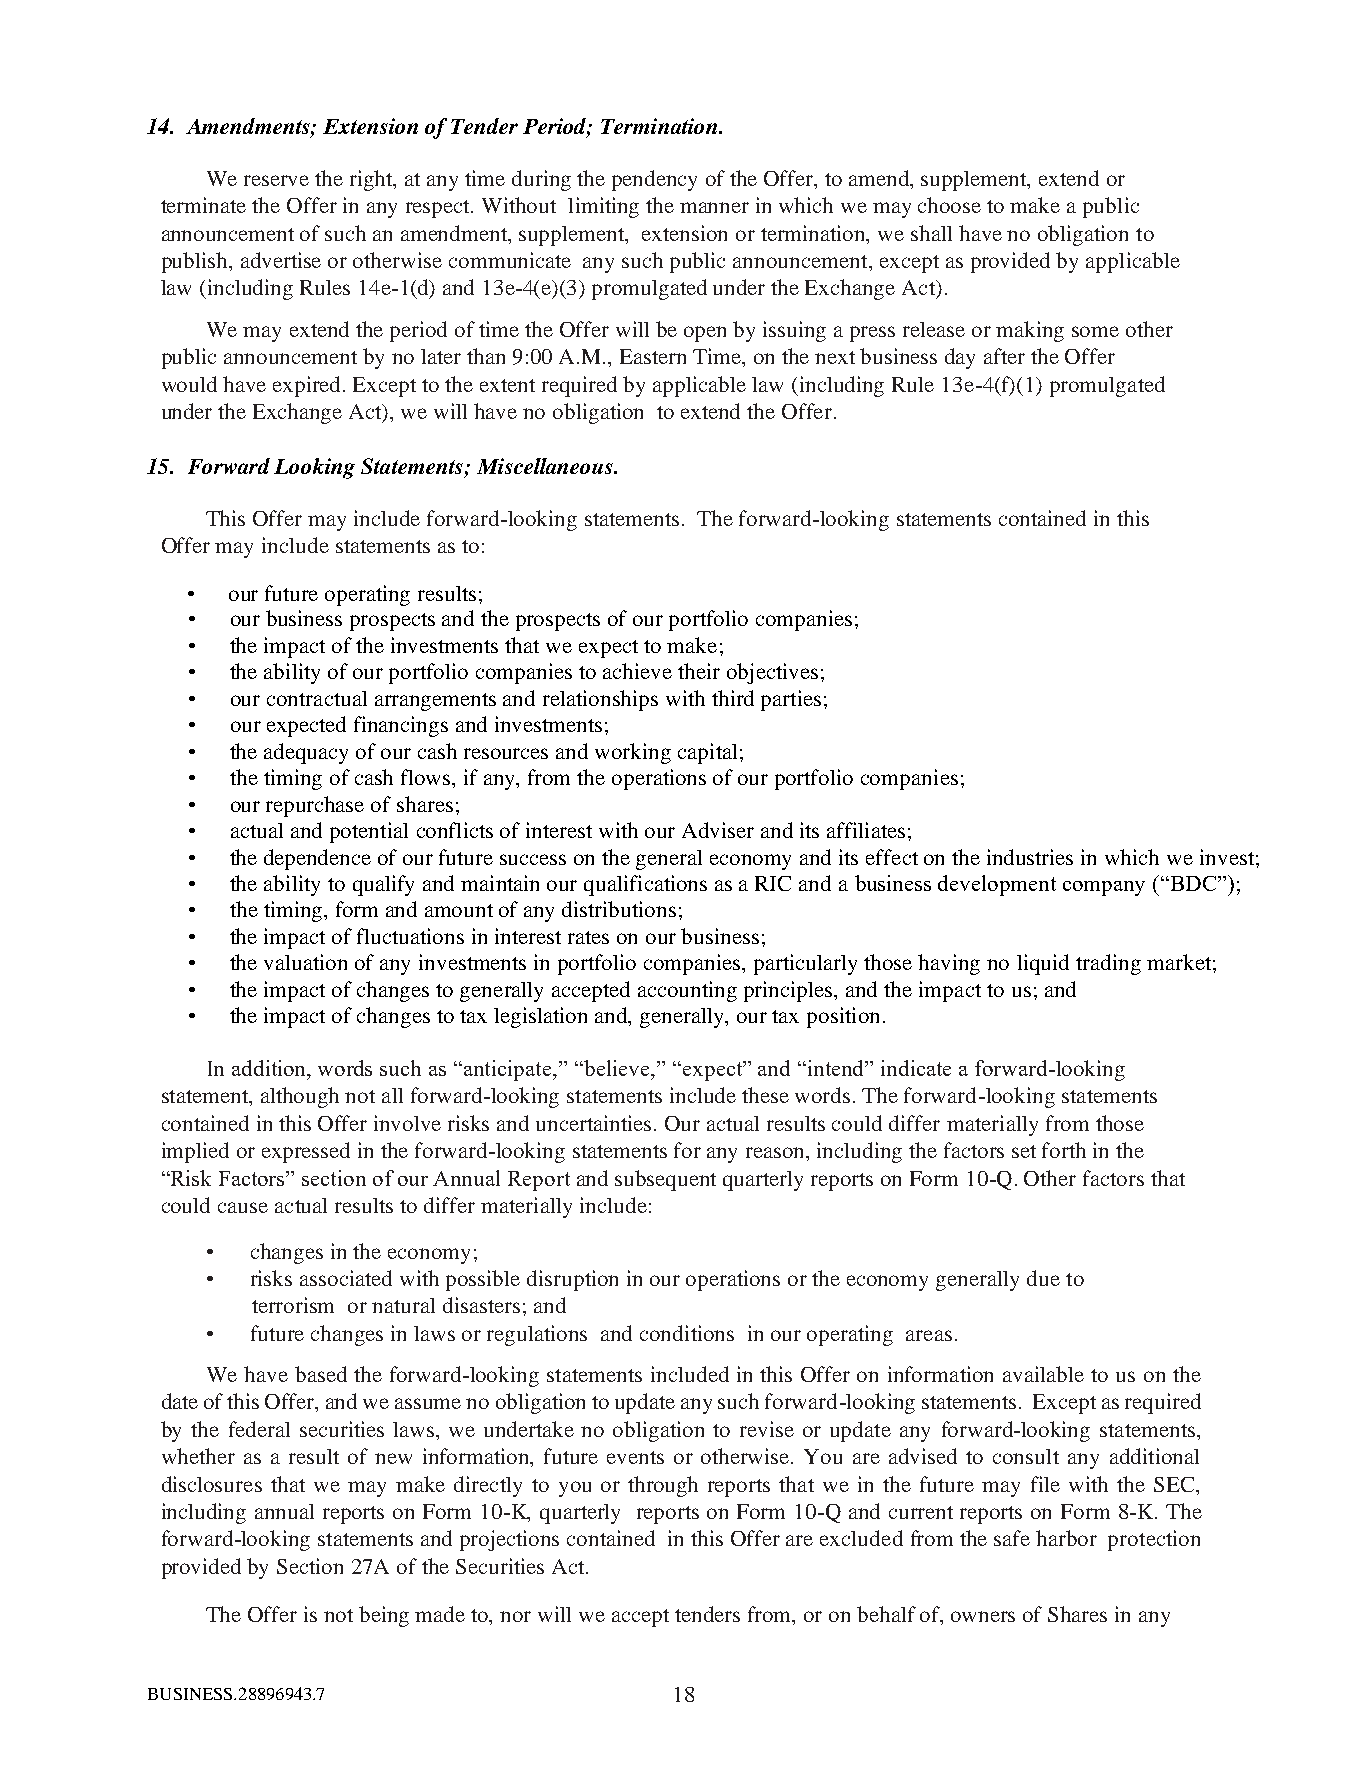  What do you see at coordinates (306, 753) in the image?
I see `adequacy` at bounding box center [306, 753].
